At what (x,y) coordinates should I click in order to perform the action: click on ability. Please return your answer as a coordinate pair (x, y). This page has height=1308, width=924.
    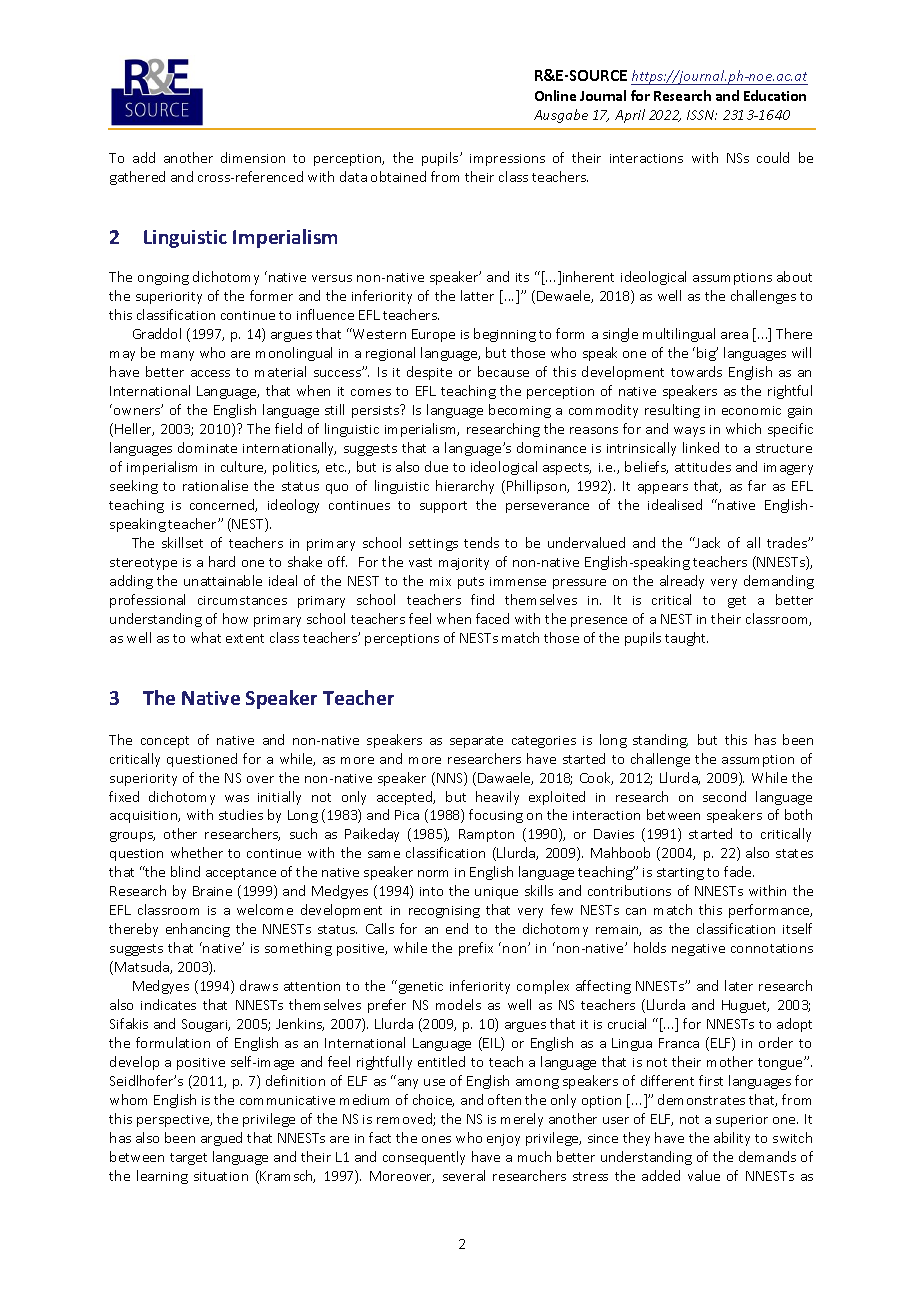
    Looking at the image, I should click on (732, 1139).
